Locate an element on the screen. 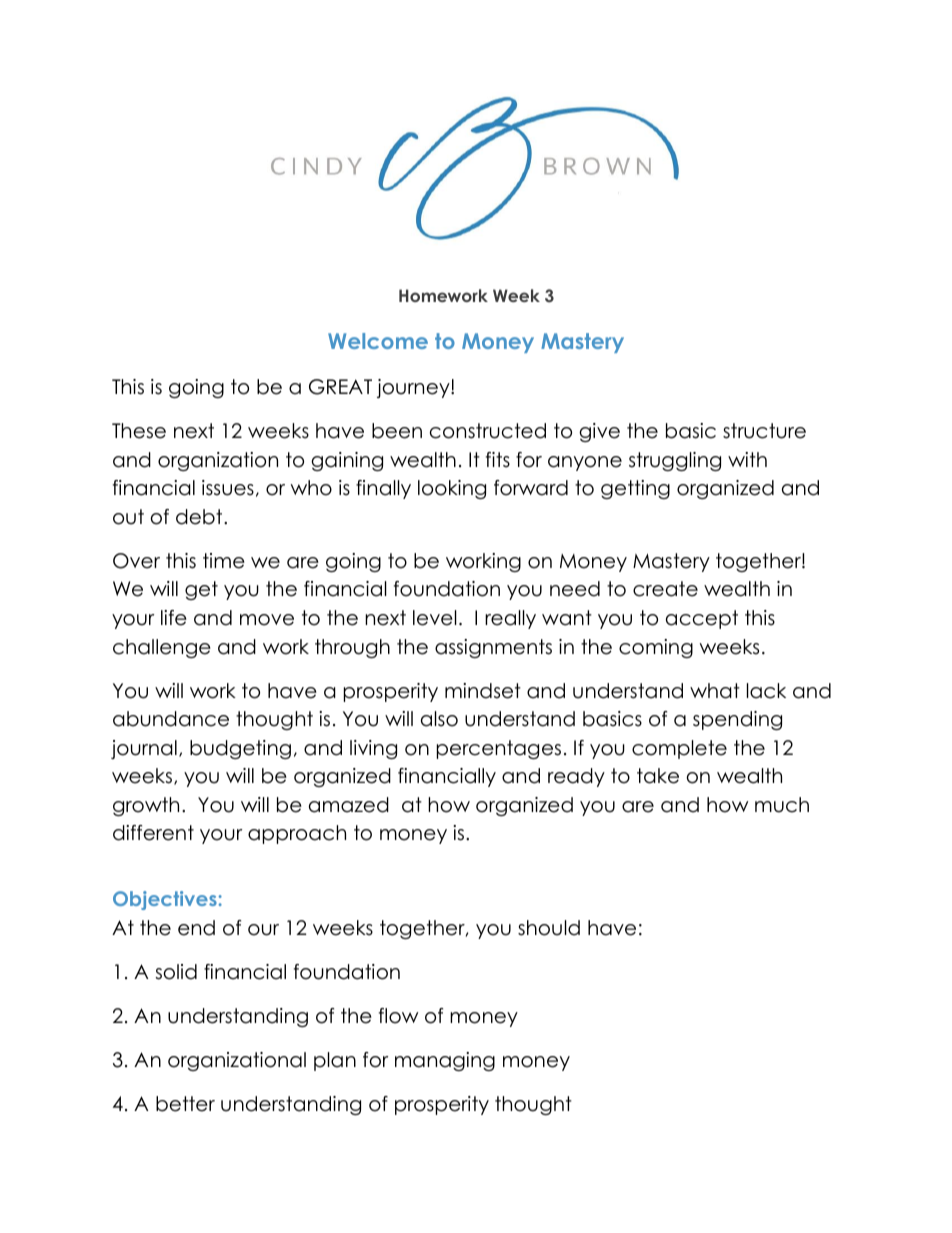  managing is located at coordinates (445, 1061).
